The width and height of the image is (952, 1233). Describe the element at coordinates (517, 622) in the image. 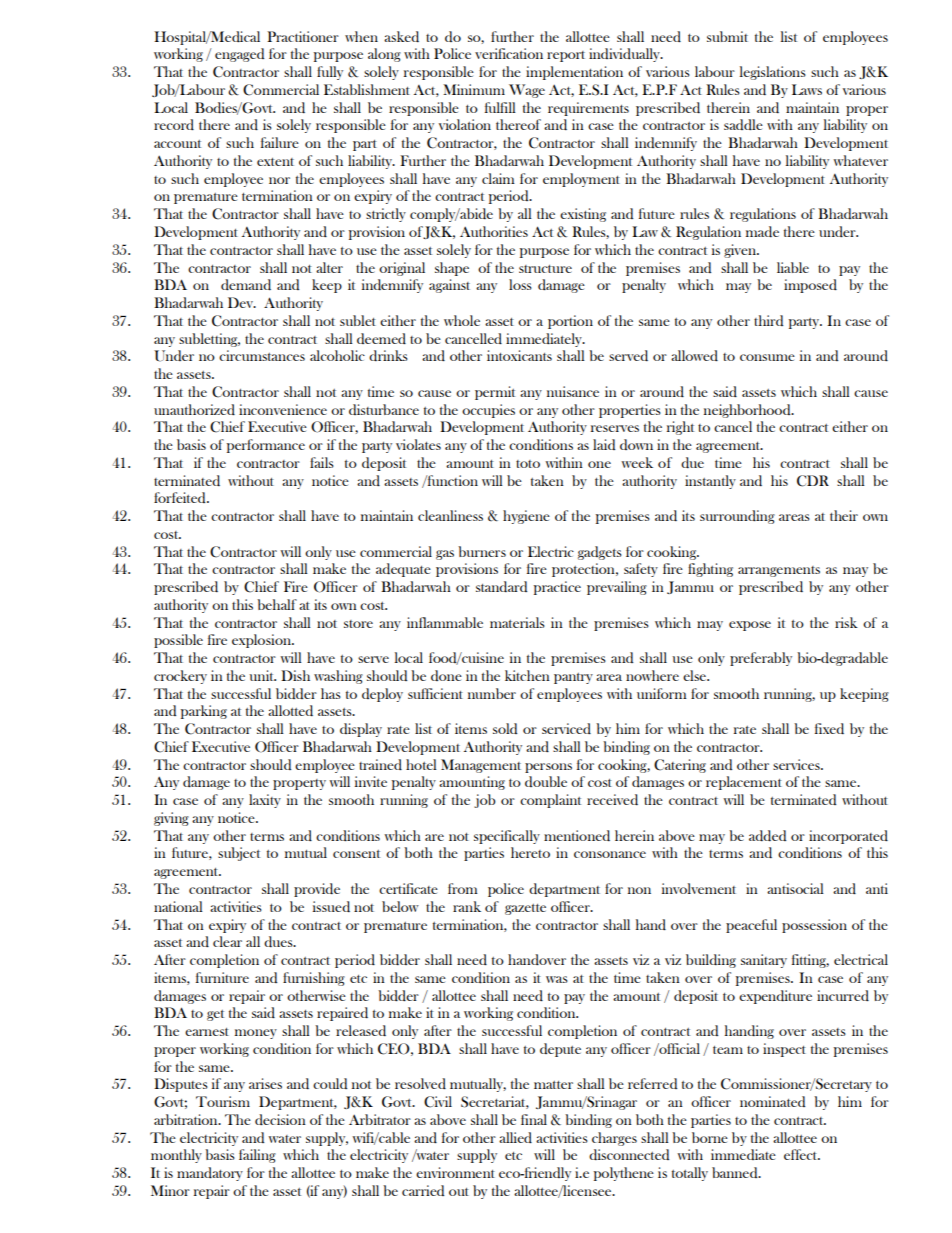

I see `materials` at that location.
